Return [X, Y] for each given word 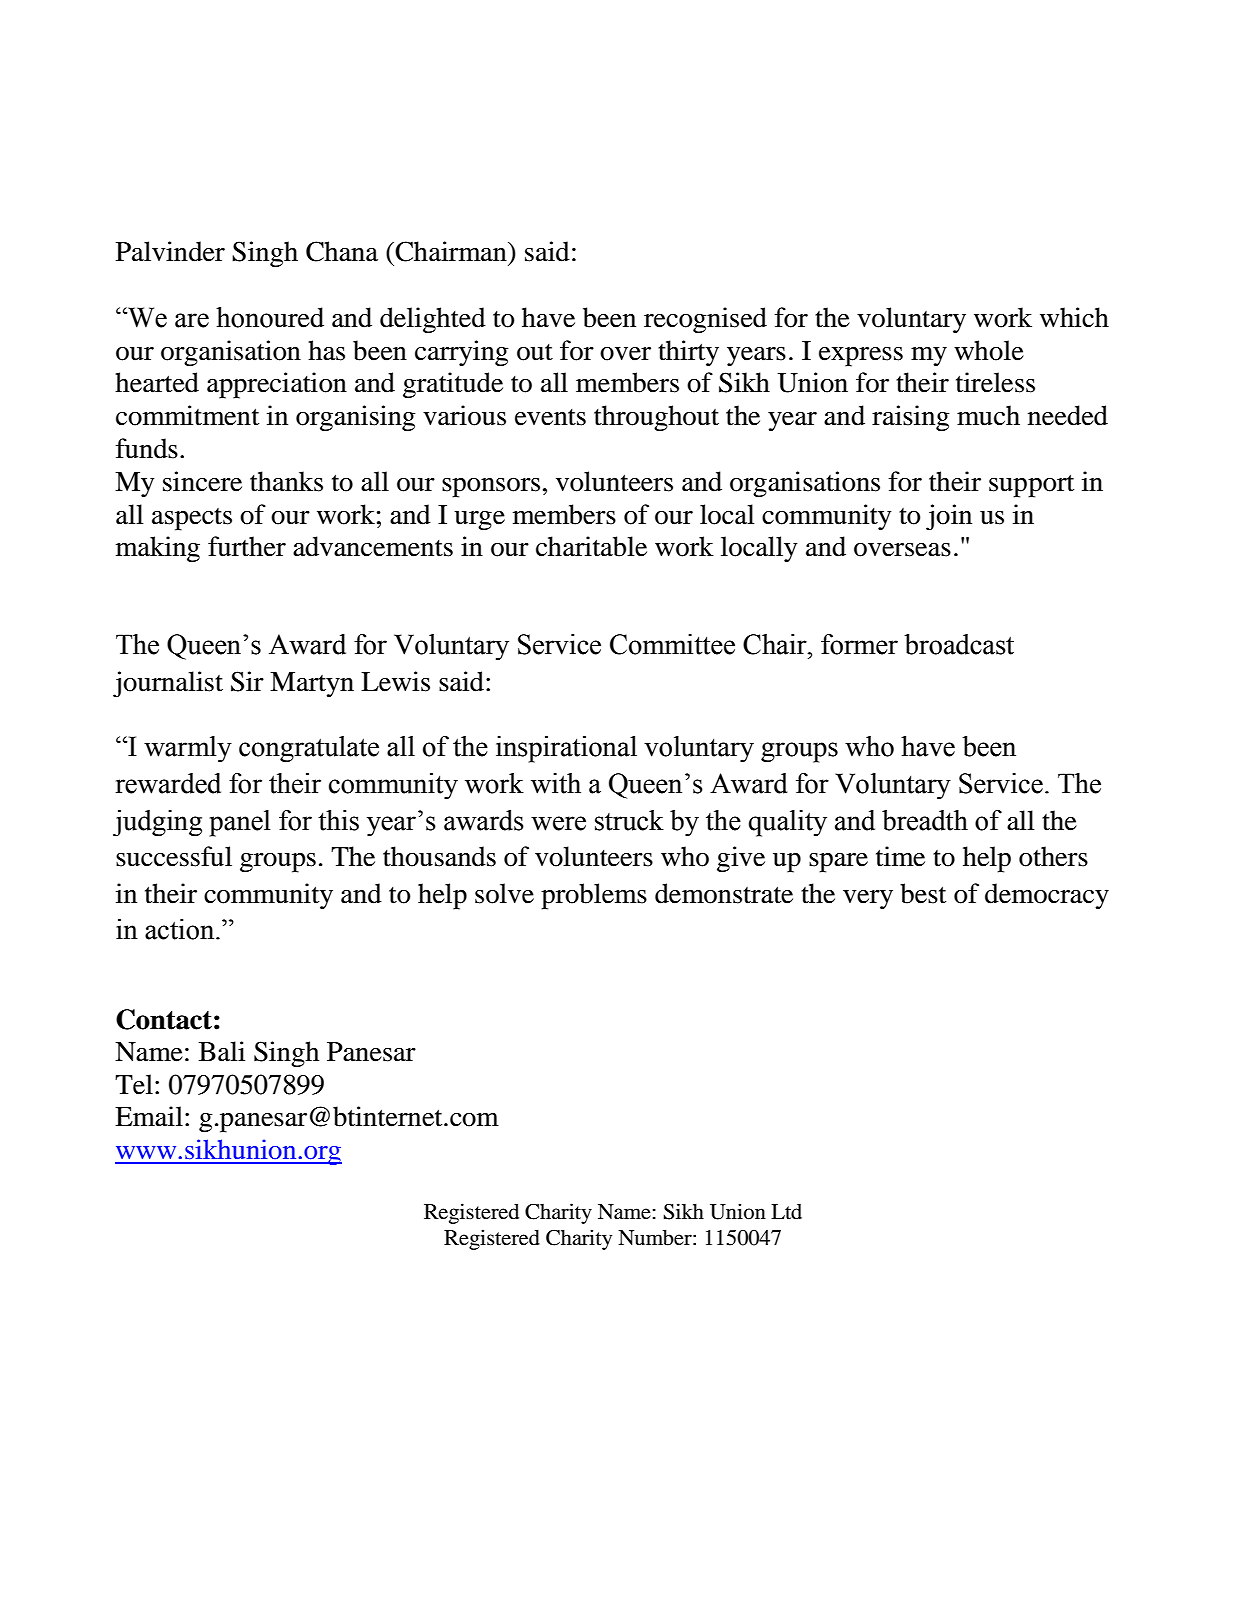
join [949, 517]
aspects [192, 519]
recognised [705, 320]
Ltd [786, 1212]
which [1074, 317]
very [868, 899]
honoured [270, 317]
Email [149, 1116]
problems [594, 896]
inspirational [566, 749]
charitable [591, 546]
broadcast [959, 644]
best [923, 893]
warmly [188, 749]
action [181, 929]
